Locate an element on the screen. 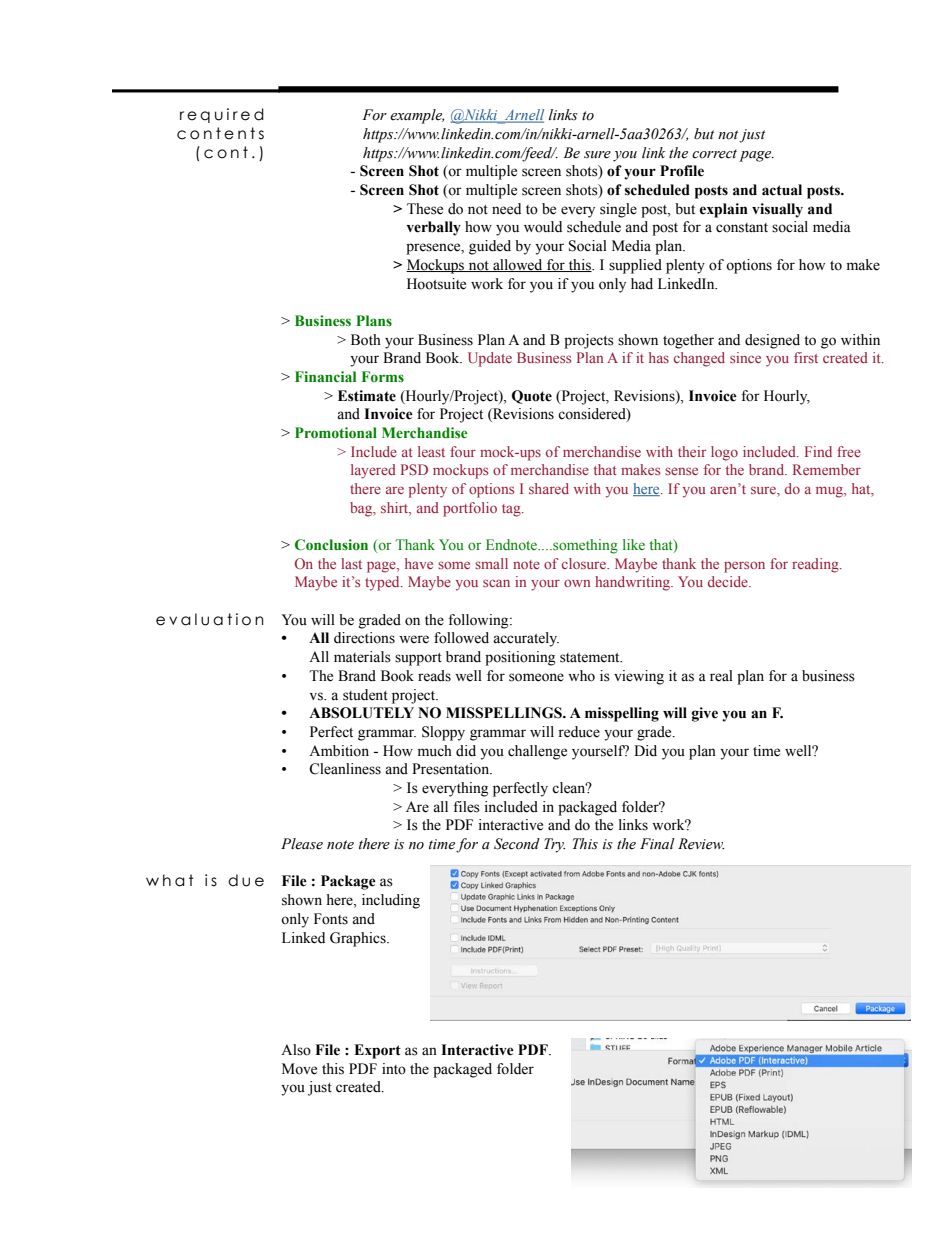 The width and height of the screenshot is (952, 1233). Ambition is located at coordinates (339, 751).
